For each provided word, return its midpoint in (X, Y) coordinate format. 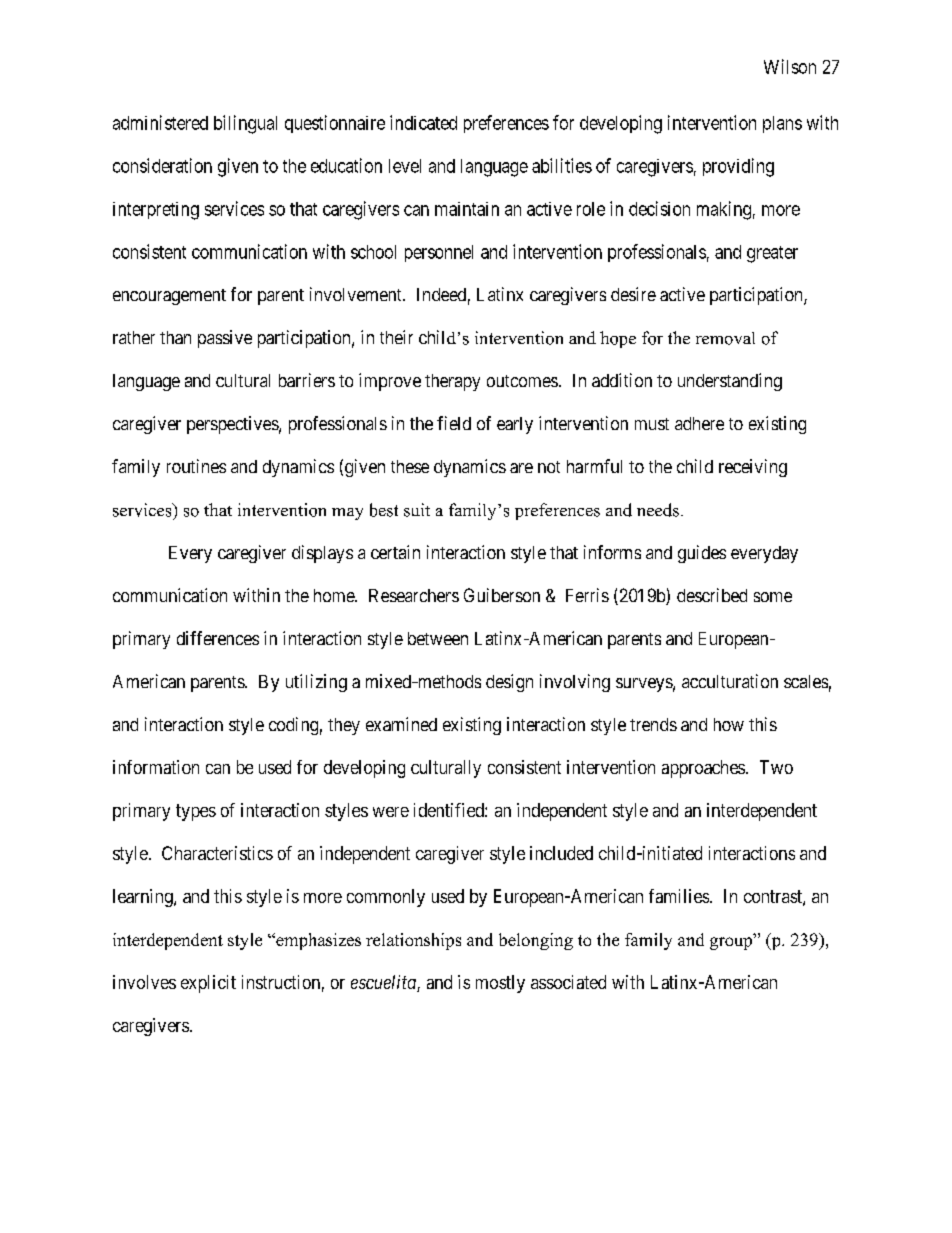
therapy (452, 382)
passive (225, 339)
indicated (423, 122)
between (438, 638)
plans (782, 124)
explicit (208, 984)
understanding (730, 382)
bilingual (245, 124)
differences (218, 638)
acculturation (730, 681)
